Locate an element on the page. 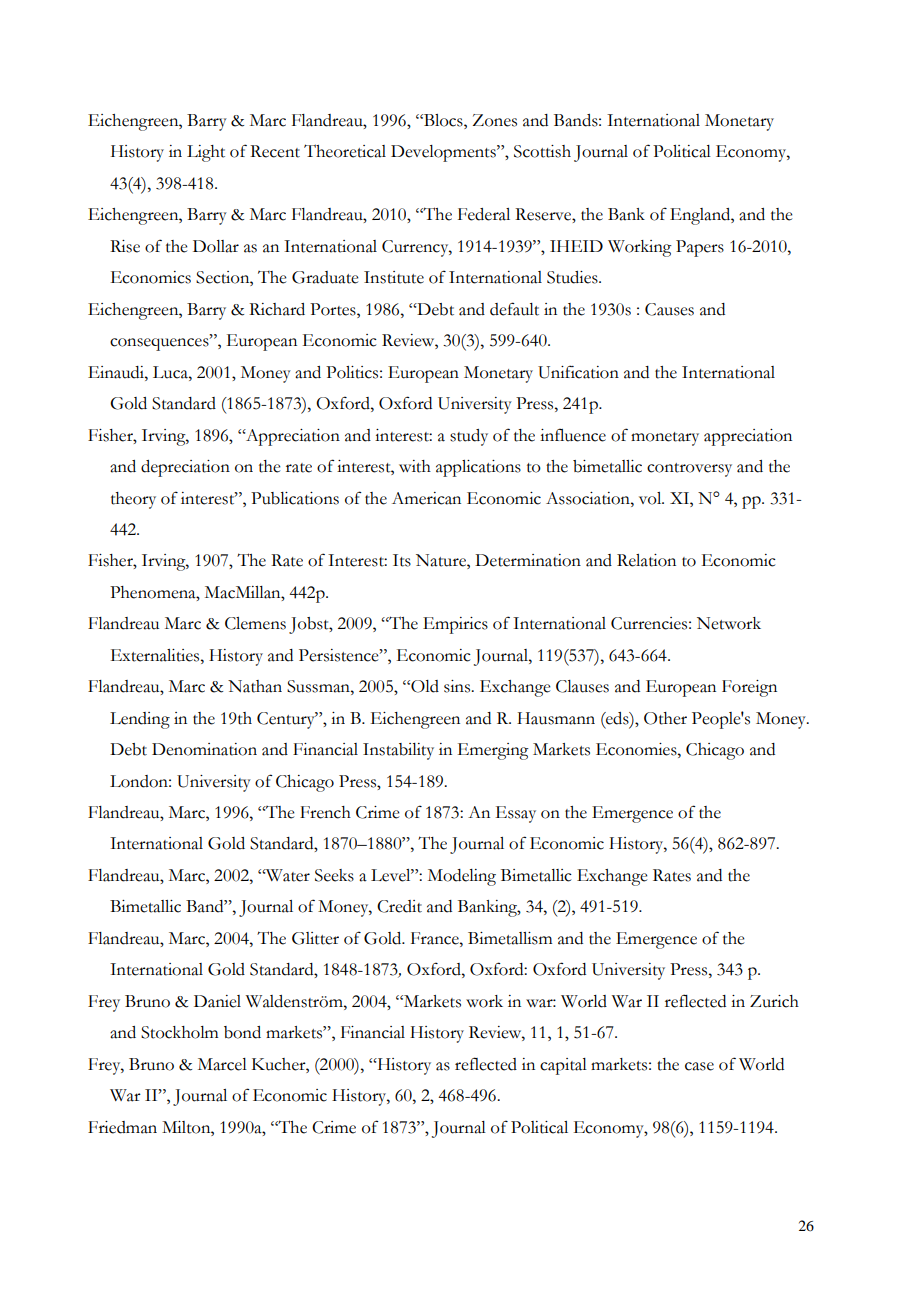 The image size is (924, 1308). Luca is located at coordinates (171, 372).
